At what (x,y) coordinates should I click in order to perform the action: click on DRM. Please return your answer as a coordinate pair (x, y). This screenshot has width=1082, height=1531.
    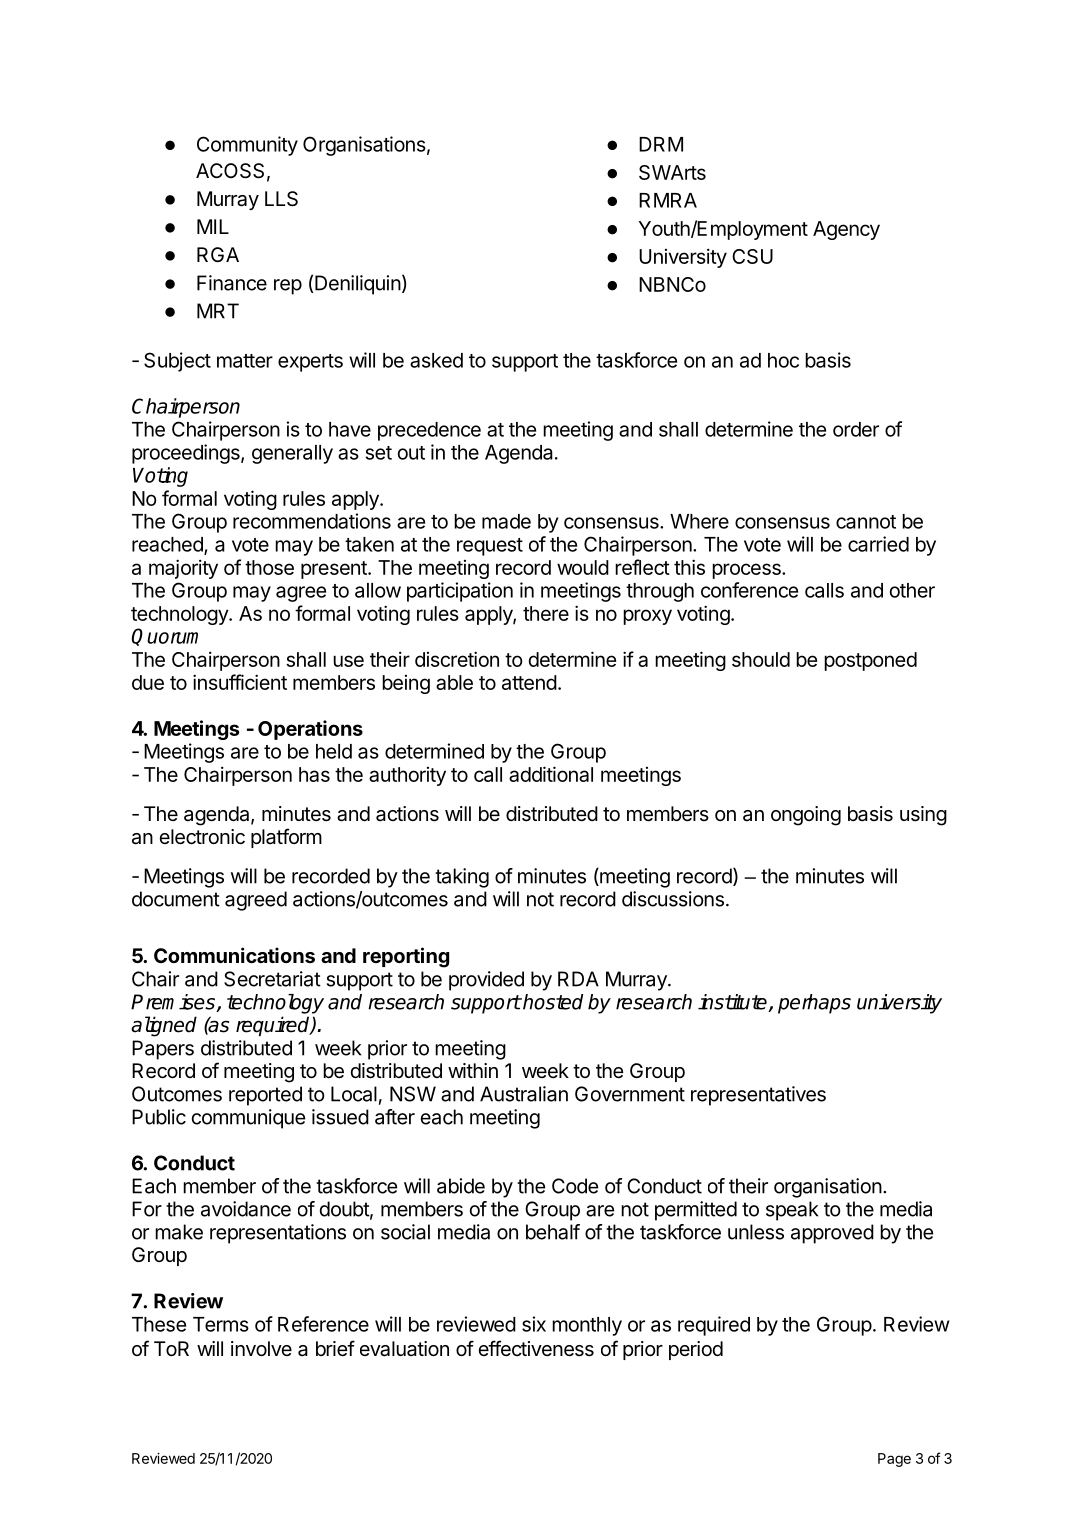
    Looking at the image, I should click on (661, 144).
